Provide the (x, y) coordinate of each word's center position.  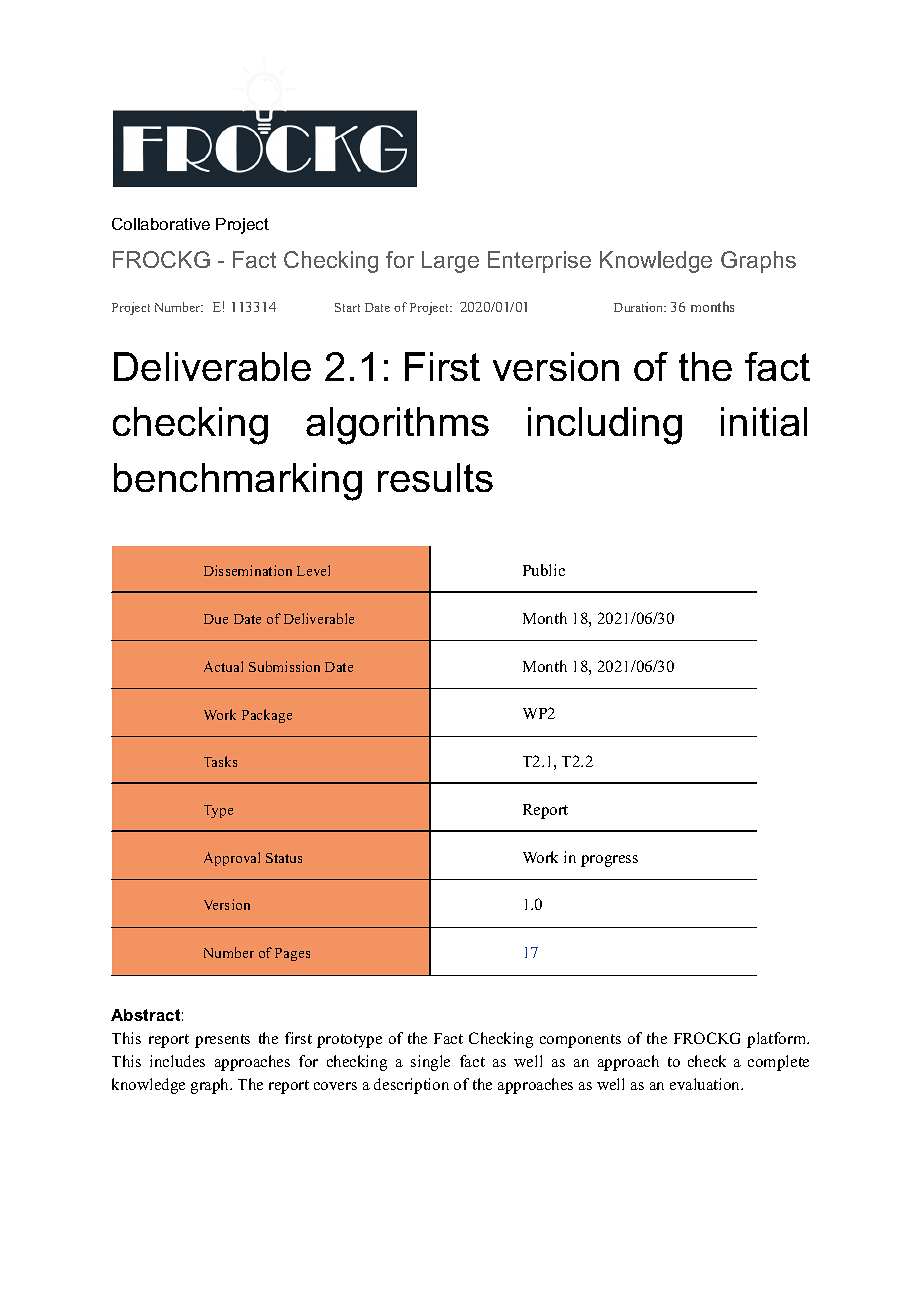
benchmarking (238, 482)
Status (284, 858)
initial (764, 421)
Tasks (220, 761)
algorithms (397, 426)
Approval (232, 859)
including (605, 426)
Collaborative (161, 224)
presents (222, 1041)
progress (609, 861)
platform (778, 1040)
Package (267, 716)
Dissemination (248, 570)
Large (450, 262)
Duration (640, 307)
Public (544, 570)
